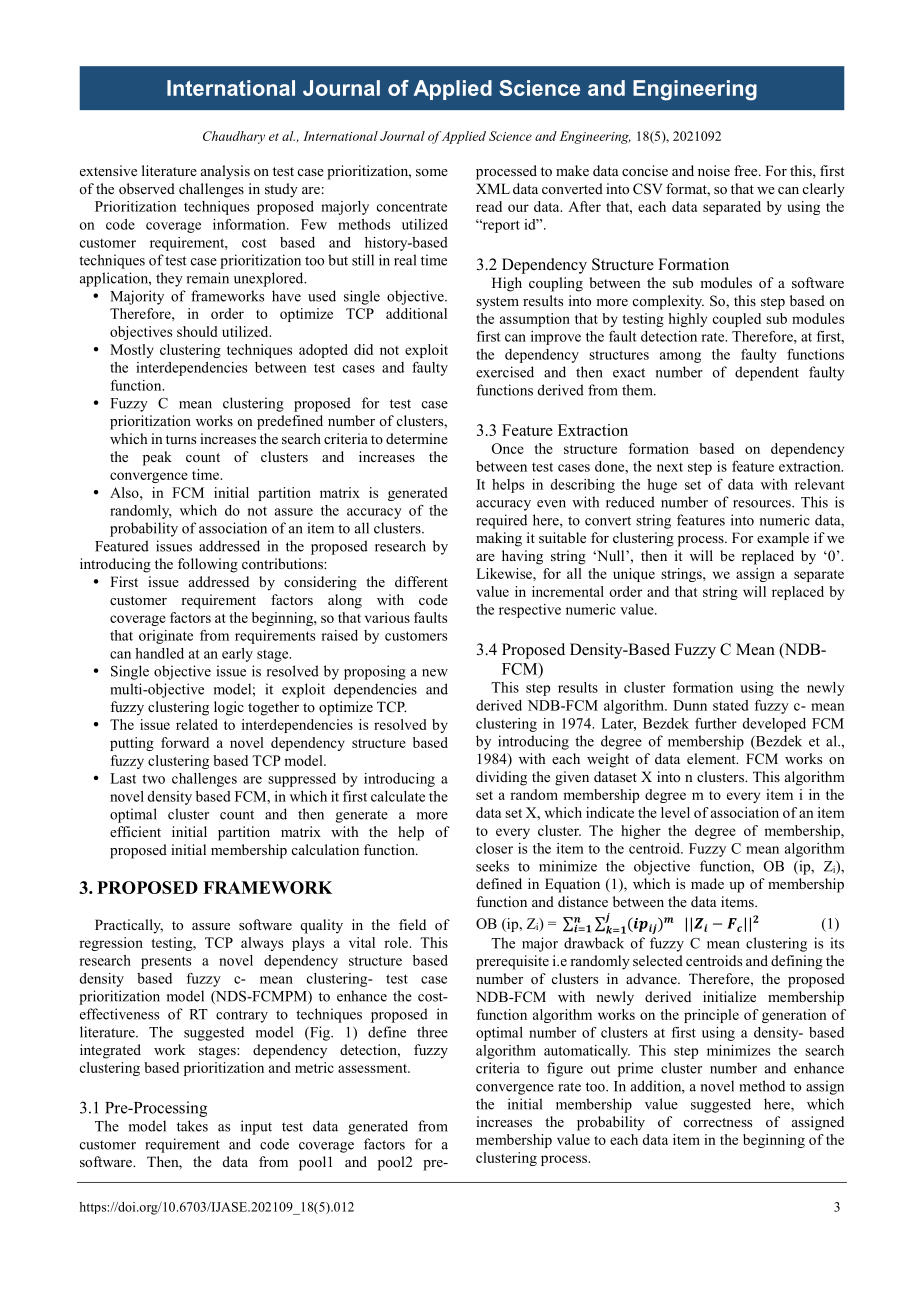 Image resolution: width=924 pixels, height=1308 pixels. I want to click on figure, so click(565, 1069).
